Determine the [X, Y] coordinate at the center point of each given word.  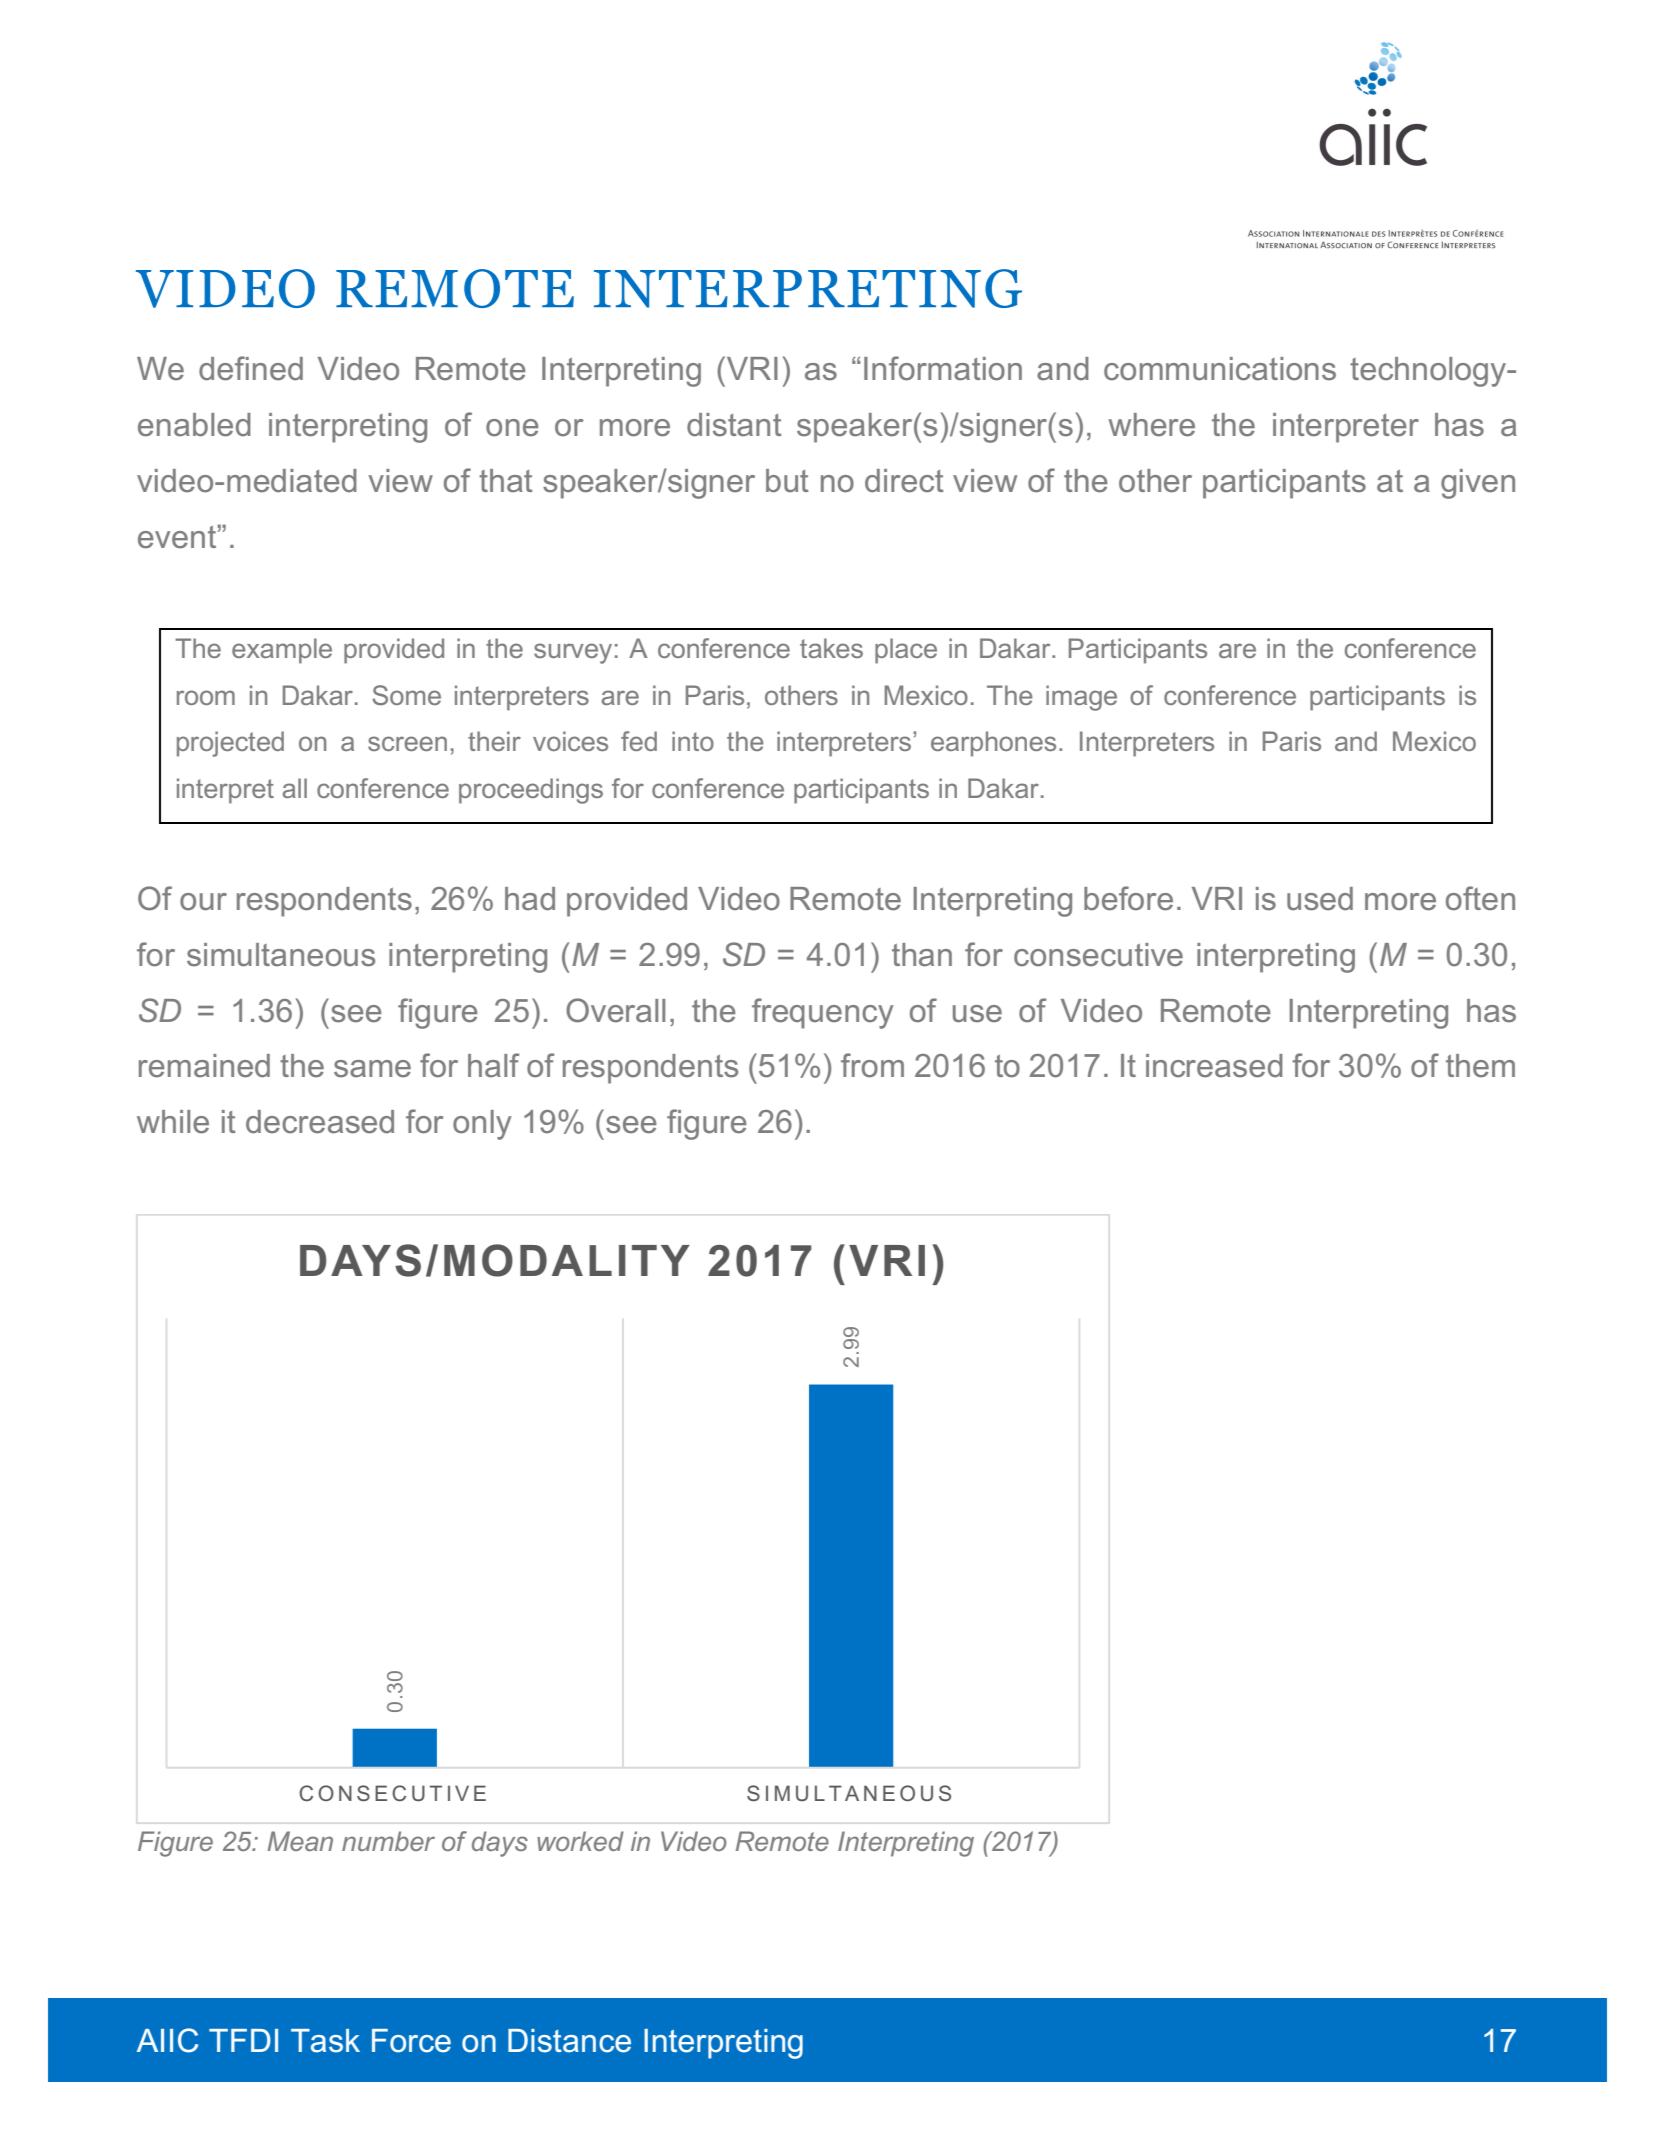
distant [734, 425]
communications [1220, 369]
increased [1214, 1066]
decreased [320, 1122]
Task [325, 2041]
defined [251, 368]
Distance [569, 2041]
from [872, 1065]
